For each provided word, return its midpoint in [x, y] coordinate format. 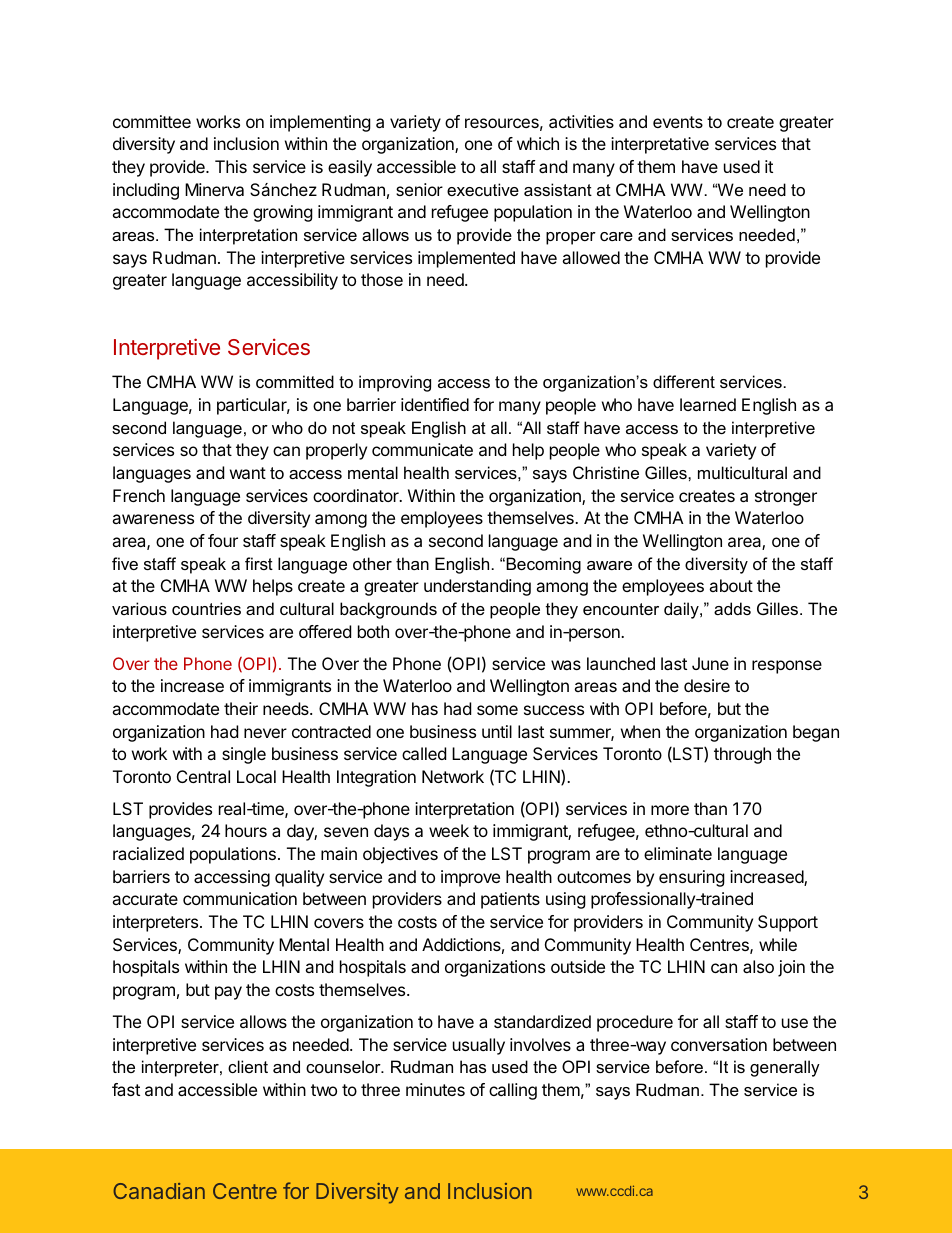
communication [240, 898]
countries [206, 608]
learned [708, 404]
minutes [435, 1089]
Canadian [159, 1191]
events [678, 122]
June [710, 663]
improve [470, 878]
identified [435, 404]
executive [483, 189]
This [231, 166]
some [497, 710]
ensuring [692, 878]
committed [295, 381]
